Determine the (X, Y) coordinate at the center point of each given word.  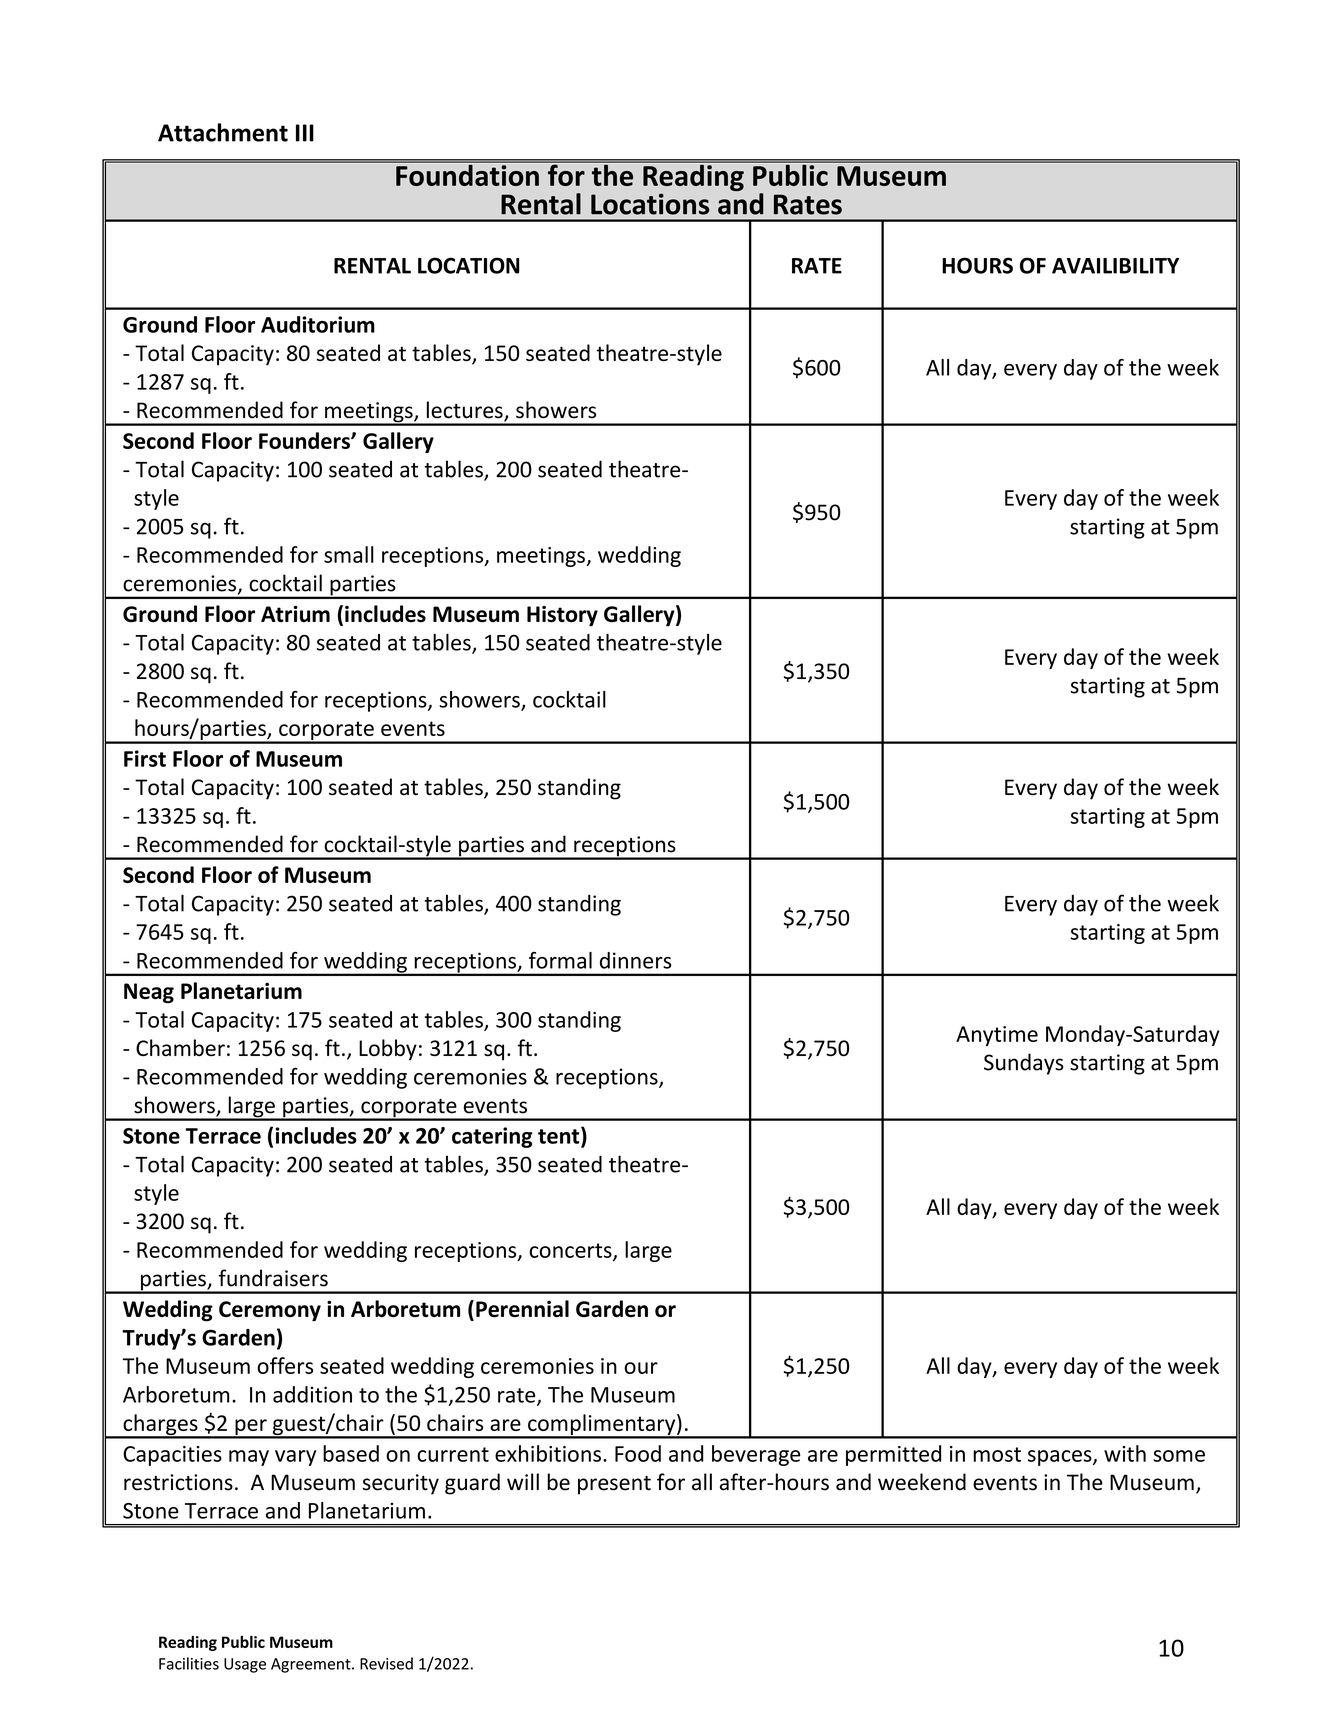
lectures (466, 411)
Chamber (180, 1047)
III (305, 133)
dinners (636, 960)
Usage (245, 1665)
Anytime (997, 1036)
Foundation (467, 174)
